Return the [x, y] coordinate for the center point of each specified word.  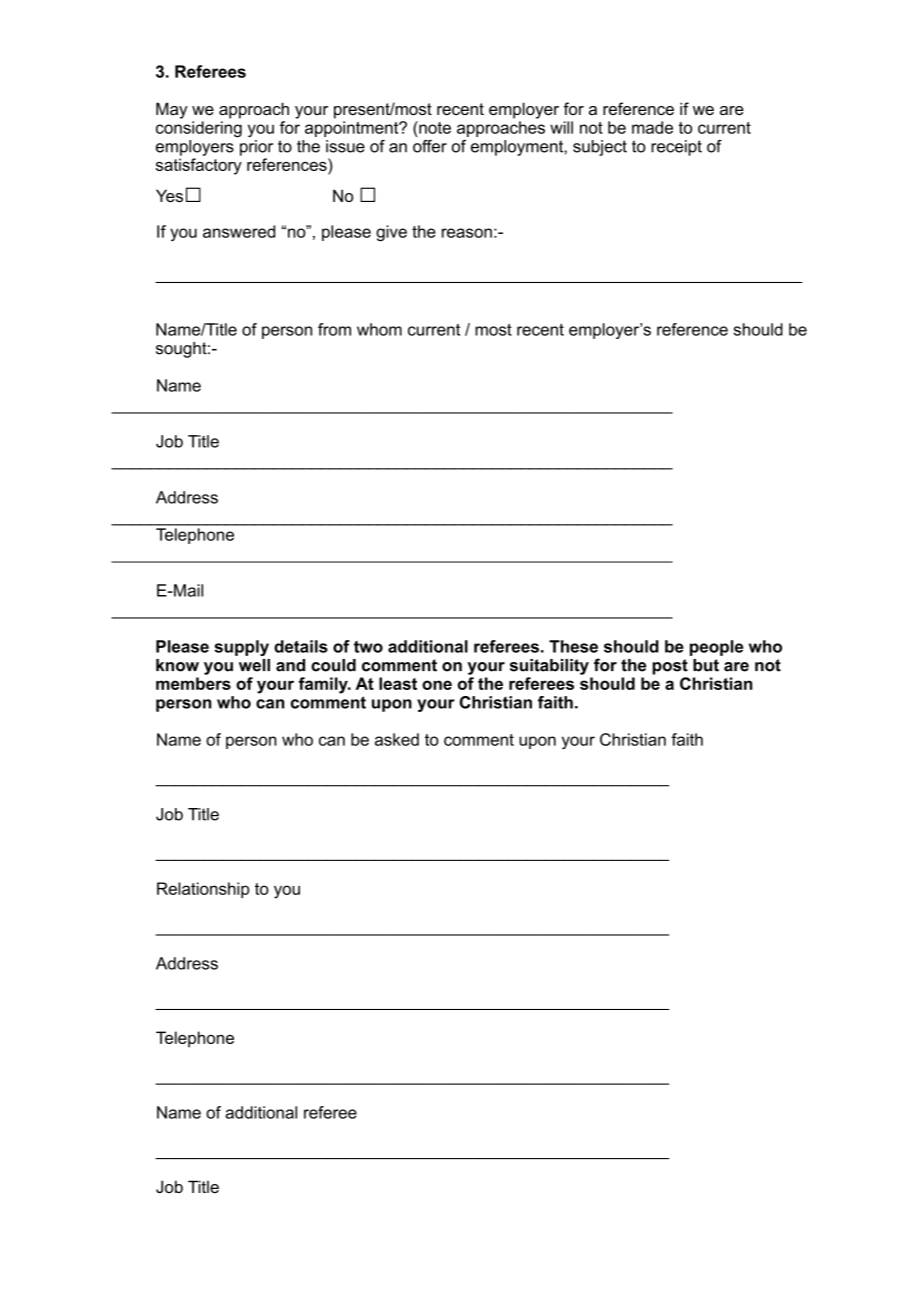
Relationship [203, 890]
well [254, 665]
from [334, 329]
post [670, 667]
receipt [676, 148]
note [434, 127]
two [368, 647]
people [716, 648]
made [652, 127]
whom [379, 329]
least [398, 683]
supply [241, 648]
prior [256, 148]
